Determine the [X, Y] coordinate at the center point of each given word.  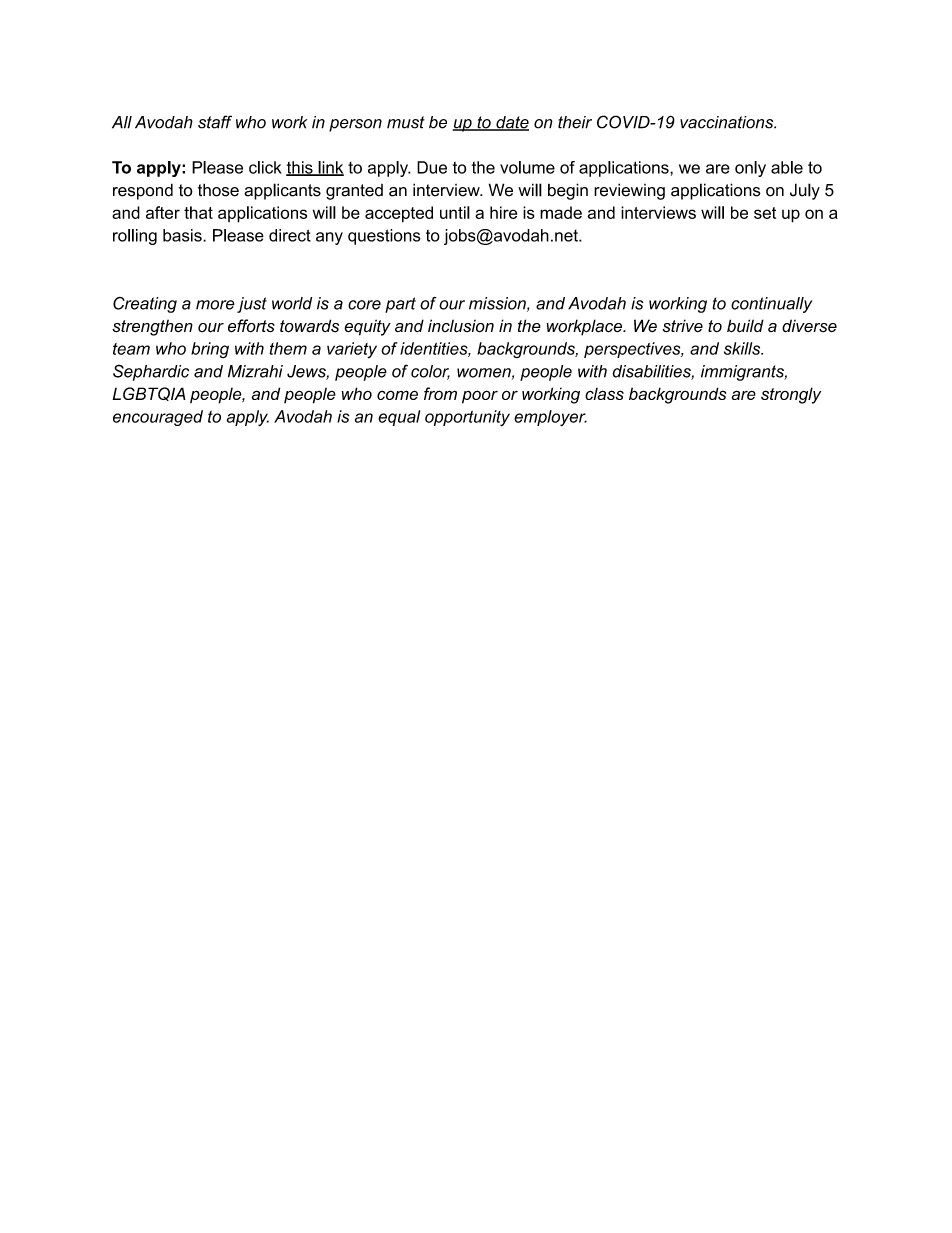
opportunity [467, 418]
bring [210, 350]
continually [771, 305]
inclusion [461, 326]
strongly [791, 395]
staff [215, 122]
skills [743, 348]
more [215, 305]
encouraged [158, 418]
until [455, 212]
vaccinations [728, 122]
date [511, 123]
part [400, 305]
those [218, 190]
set [765, 213]
